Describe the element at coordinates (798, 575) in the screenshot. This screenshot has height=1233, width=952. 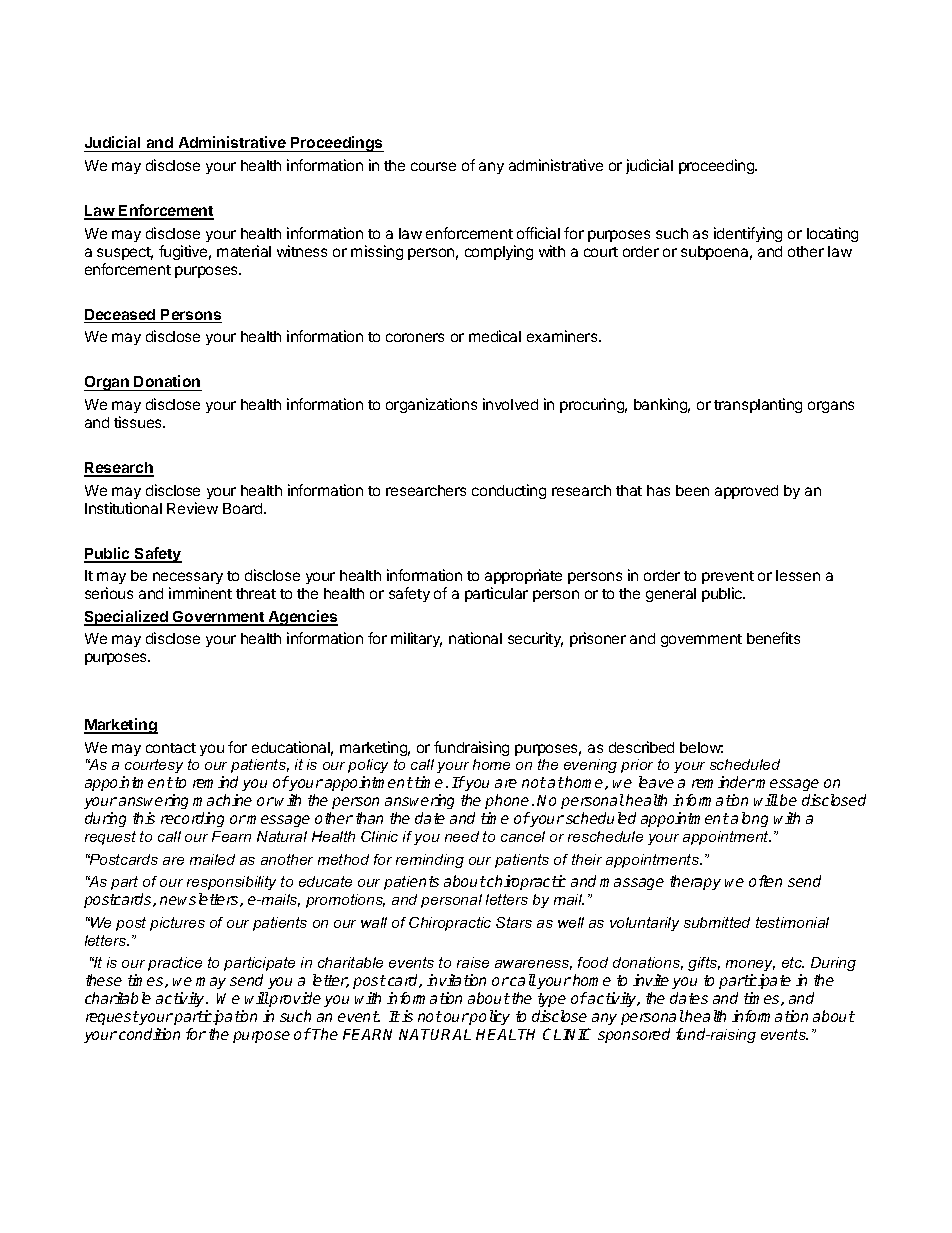
I see `lessen` at that location.
